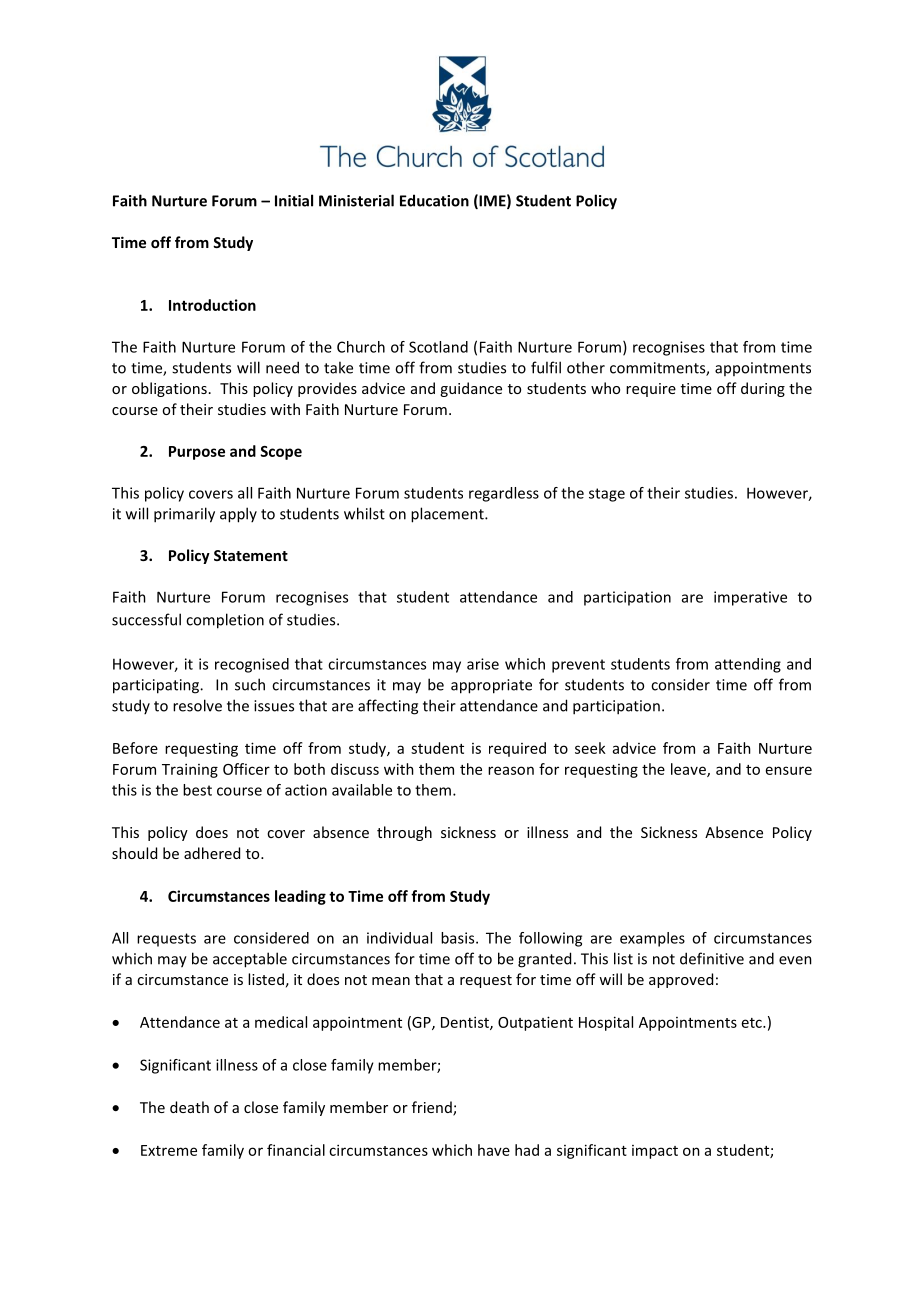 Image resolution: width=924 pixels, height=1308 pixels. Describe the element at coordinates (404, 833) in the image. I see `through` at that location.
